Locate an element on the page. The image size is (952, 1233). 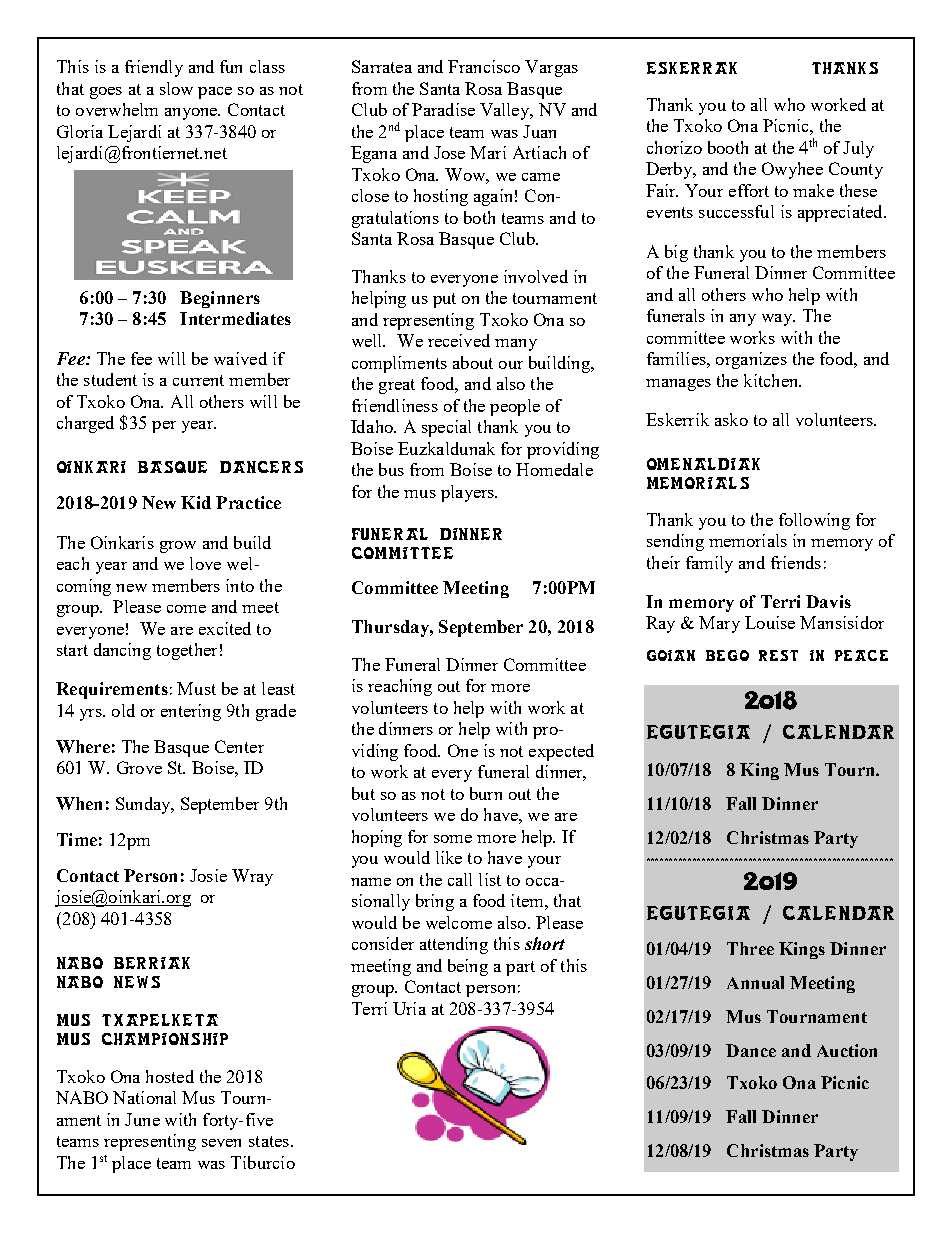
burn is located at coordinates (486, 793).
